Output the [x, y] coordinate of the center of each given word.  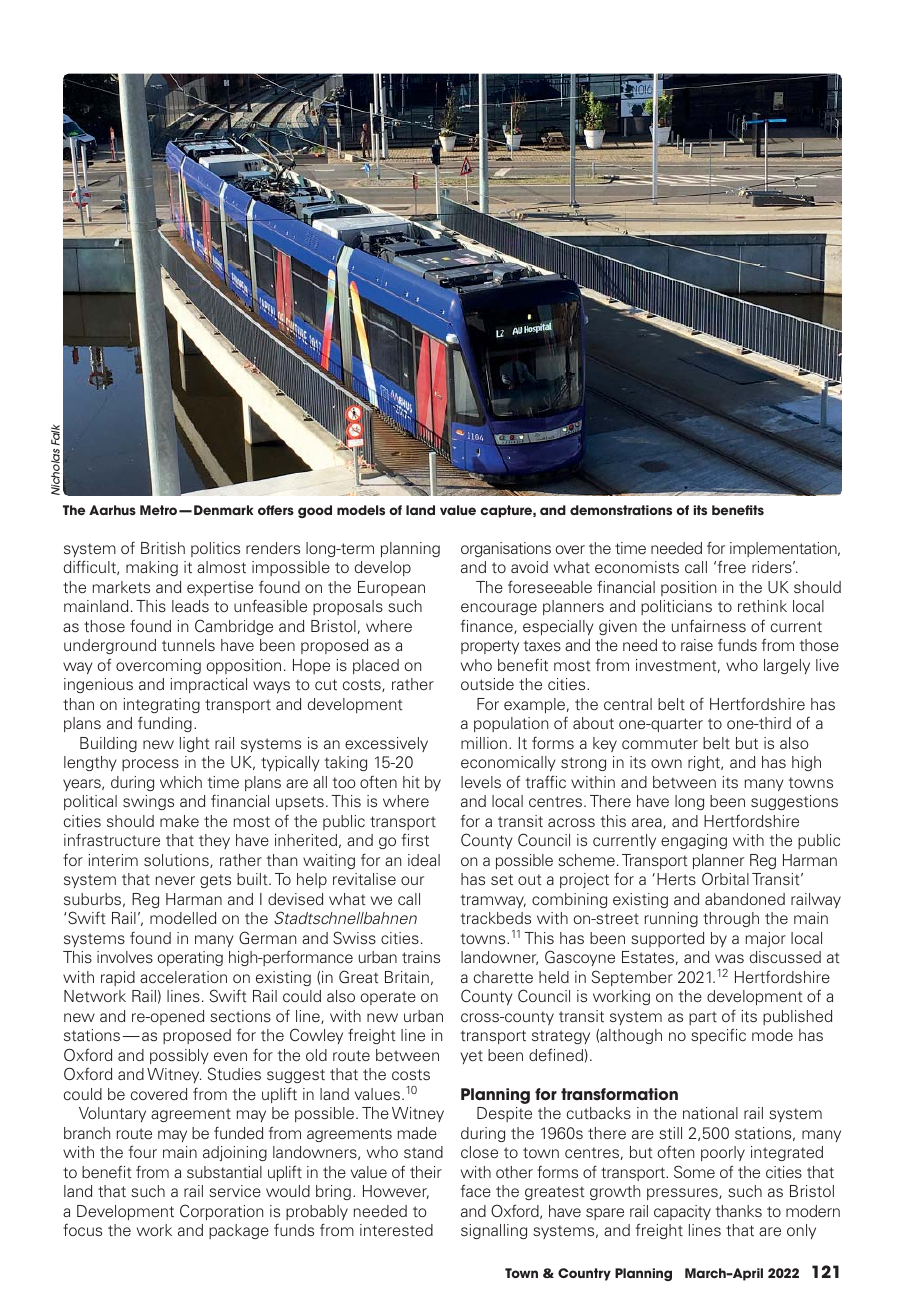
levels [481, 782]
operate [388, 998]
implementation [784, 549]
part [703, 1018]
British [163, 548]
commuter [660, 743]
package [239, 1231]
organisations [506, 549]
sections [240, 1016]
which [181, 782]
